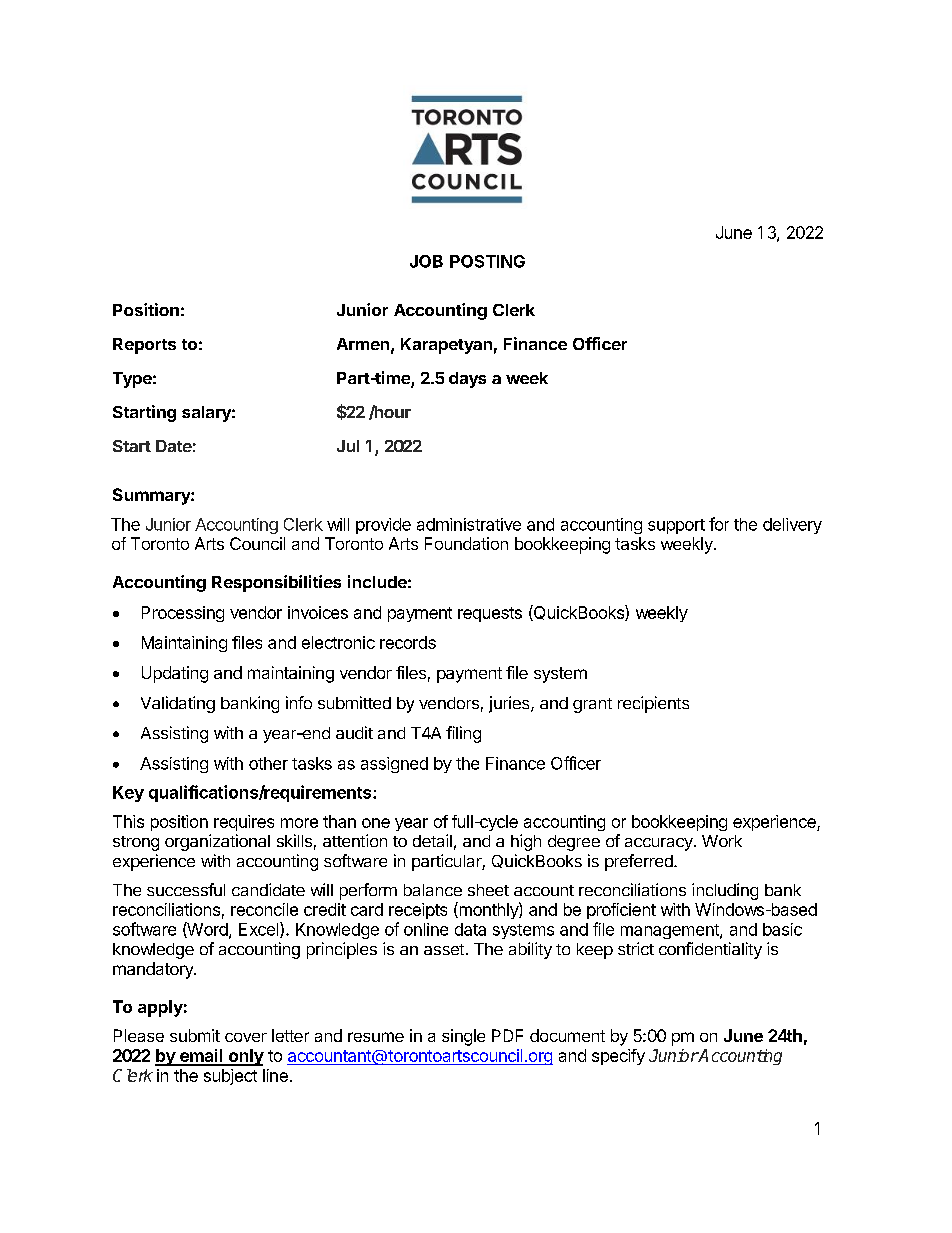  Describe the element at coordinates (466, 543) in the screenshot. I see `Foundation` at that location.
